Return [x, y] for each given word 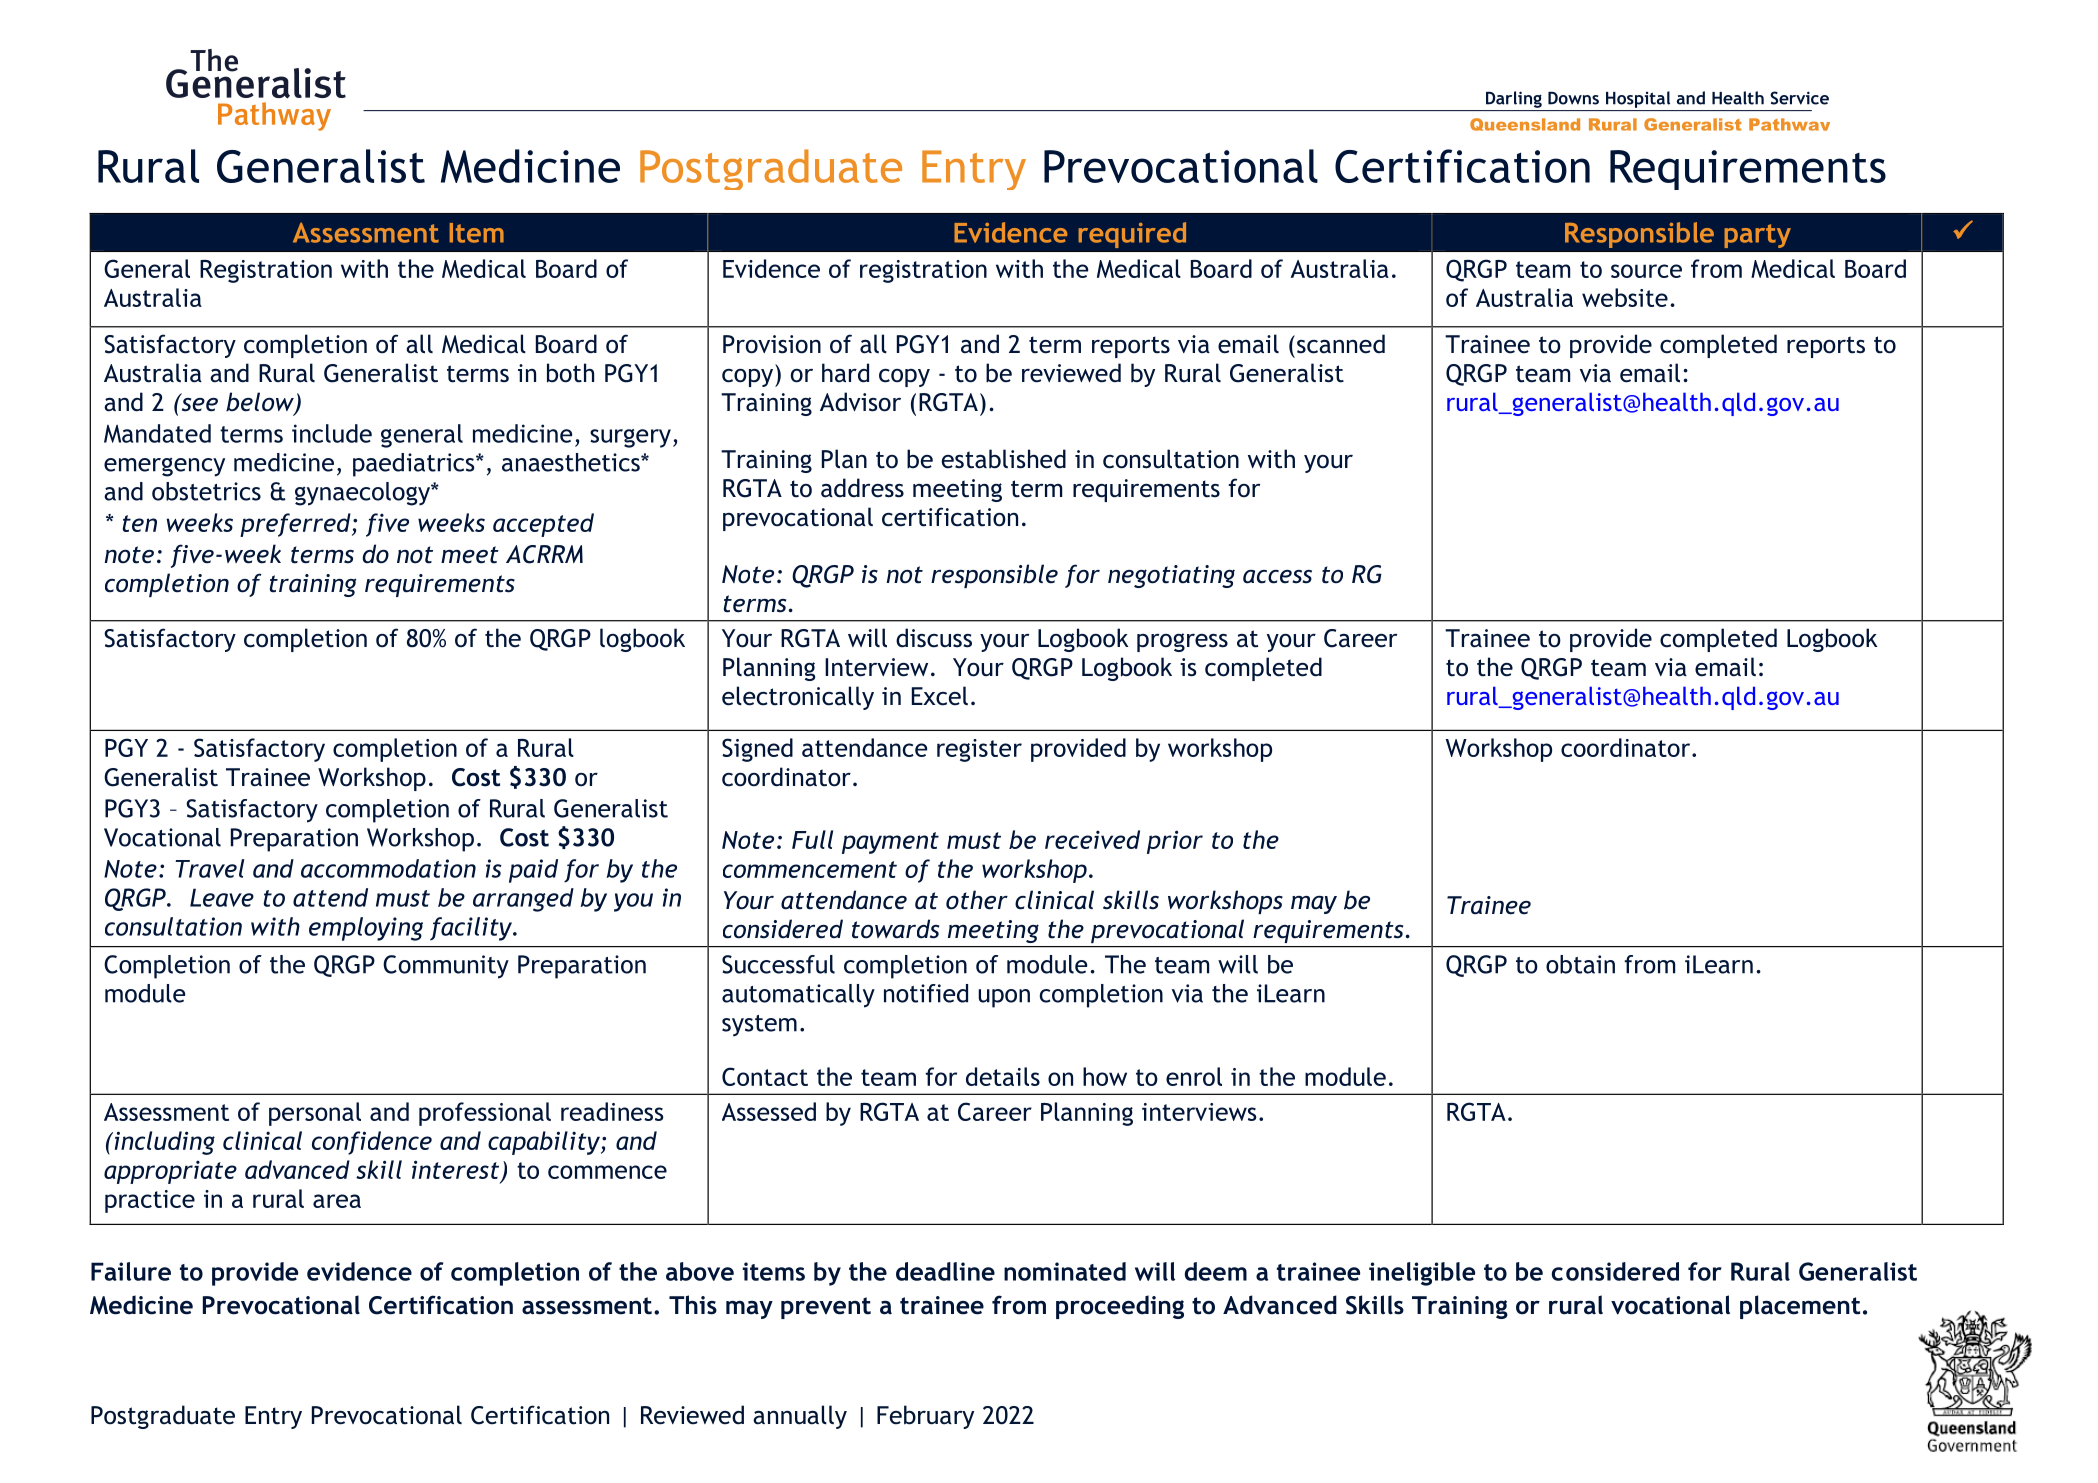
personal [315, 1114]
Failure [131, 1271]
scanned [1341, 344]
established [1004, 459]
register [979, 750]
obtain [1580, 964]
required [1132, 235]
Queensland [1525, 124]
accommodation [388, 868]
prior [1175, 842]
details [1003, 1076]
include [332, 433]
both [570, 373]
